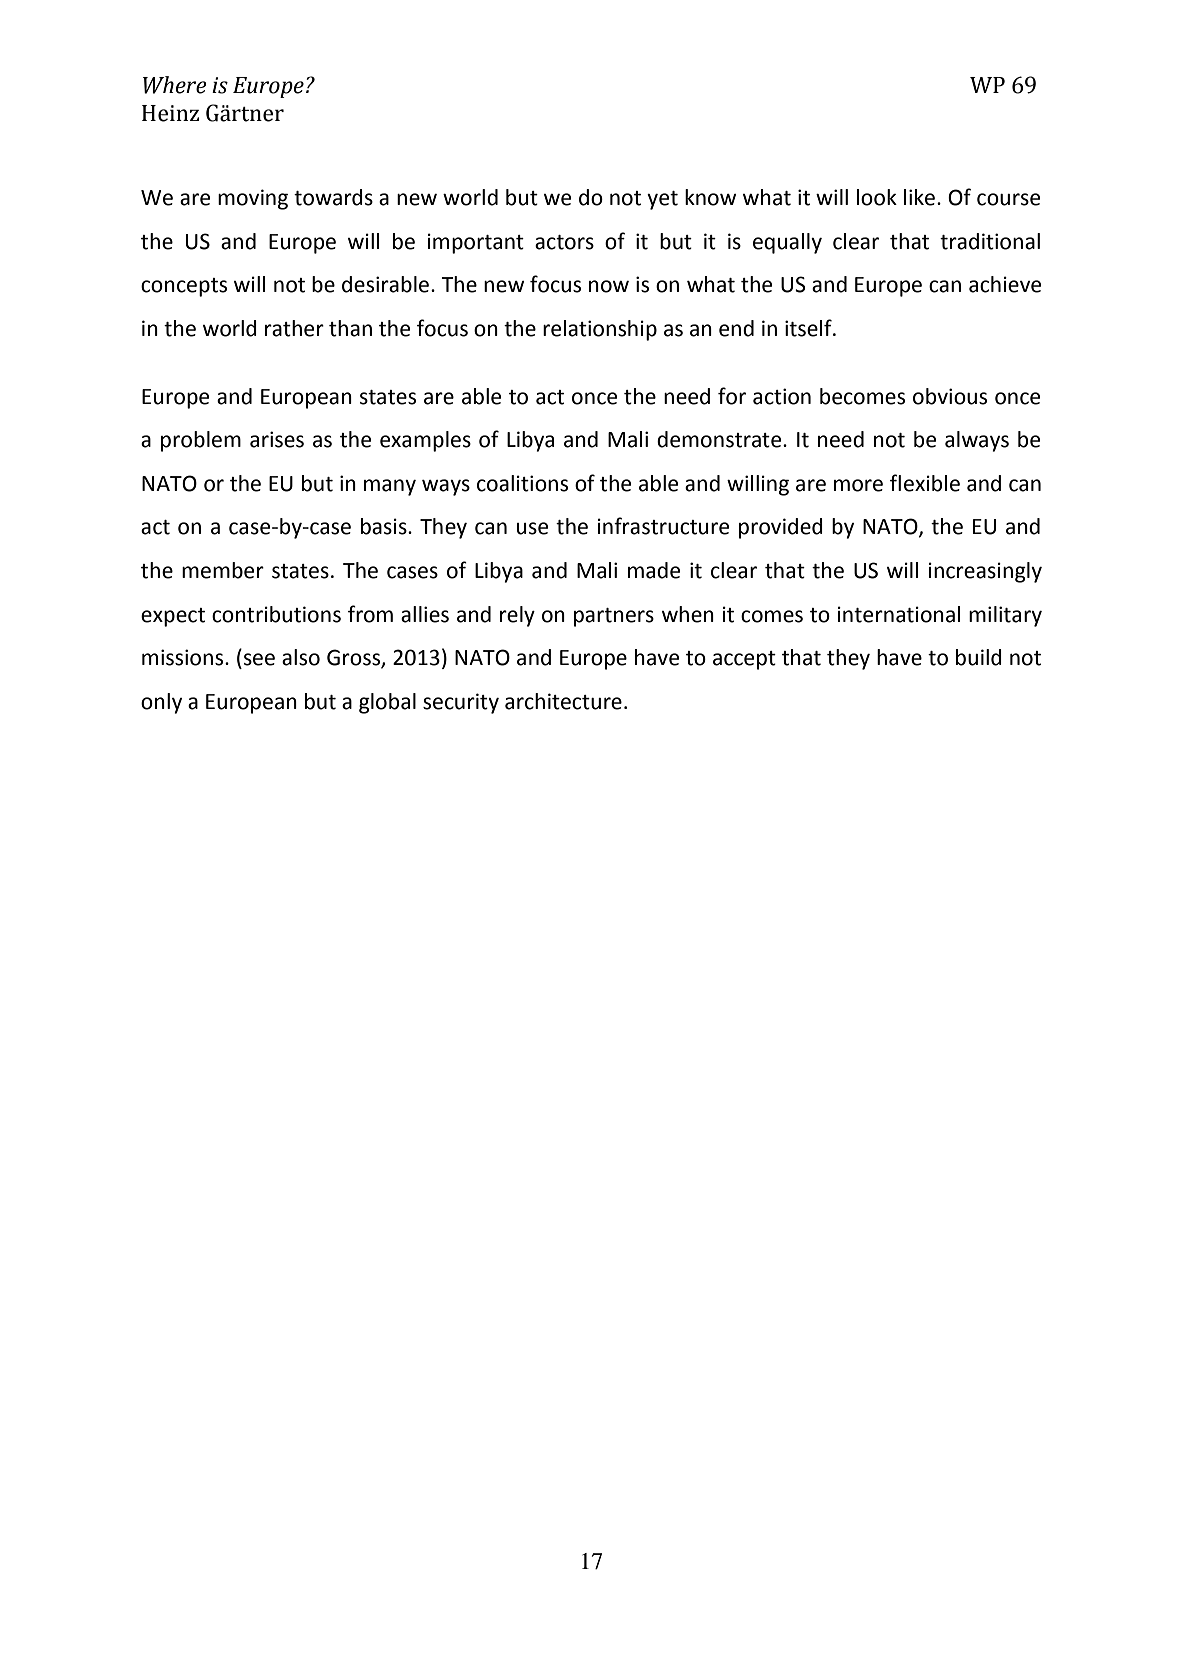 The height and width of the image is (1673, 1183). I want to click on architecture, so click(563, 701).
